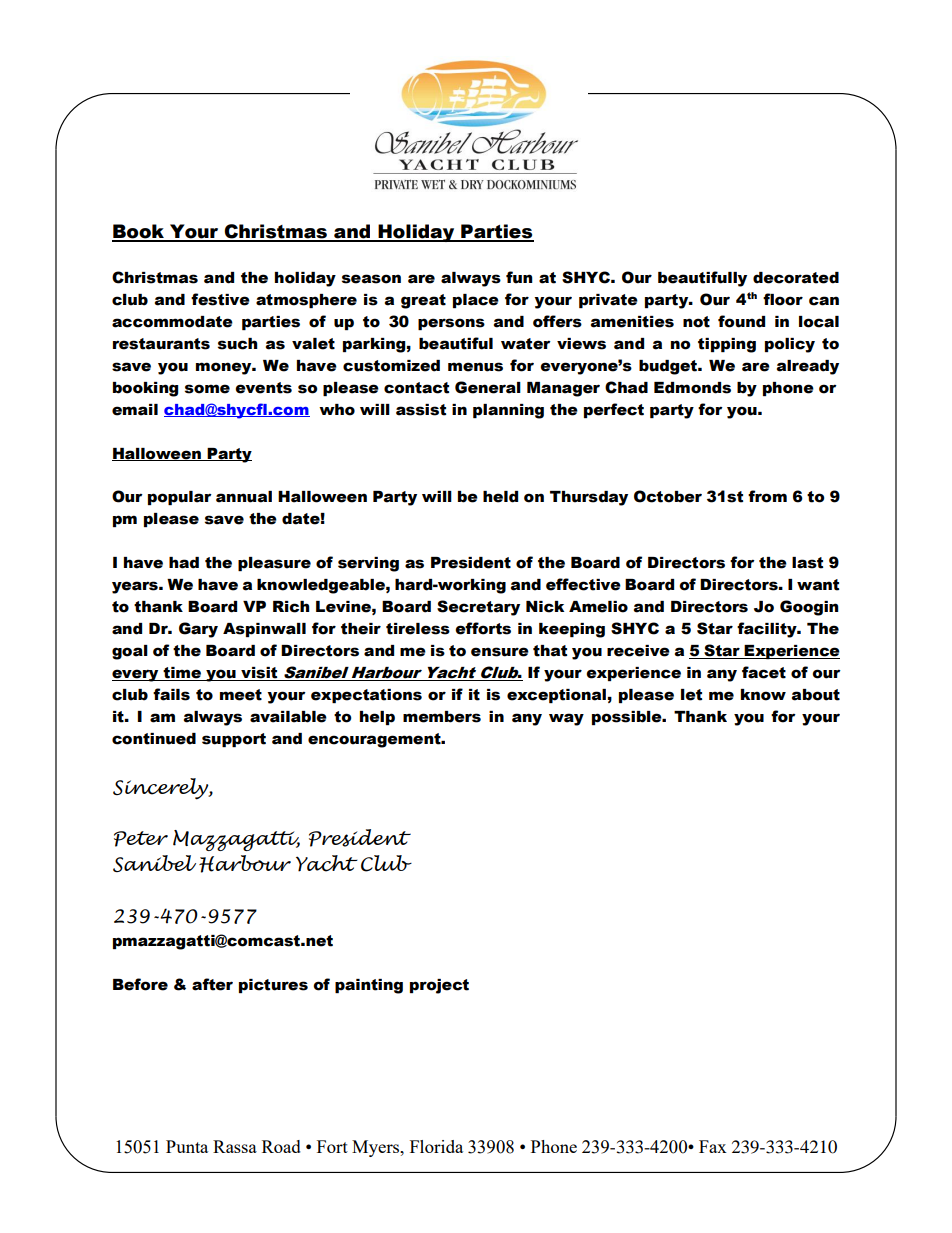 Image resolution: width=952 pixels, height=1233 pixels. What do you see at coordinates (241, 695) in the page?
I see `meet` at bounding box center [241, 695].
